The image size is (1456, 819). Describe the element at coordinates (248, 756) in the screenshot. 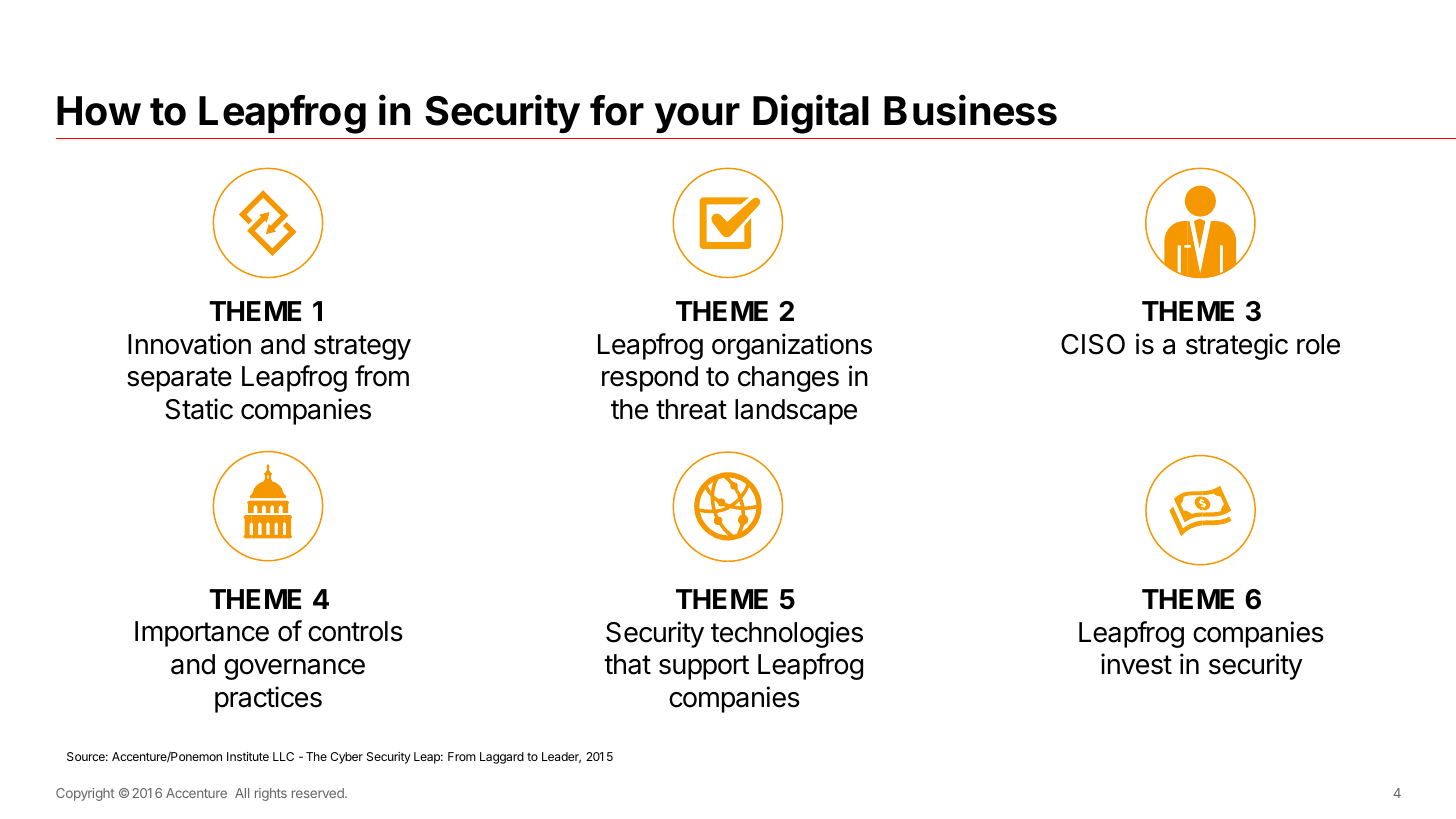

I see `Institute` at that location.
